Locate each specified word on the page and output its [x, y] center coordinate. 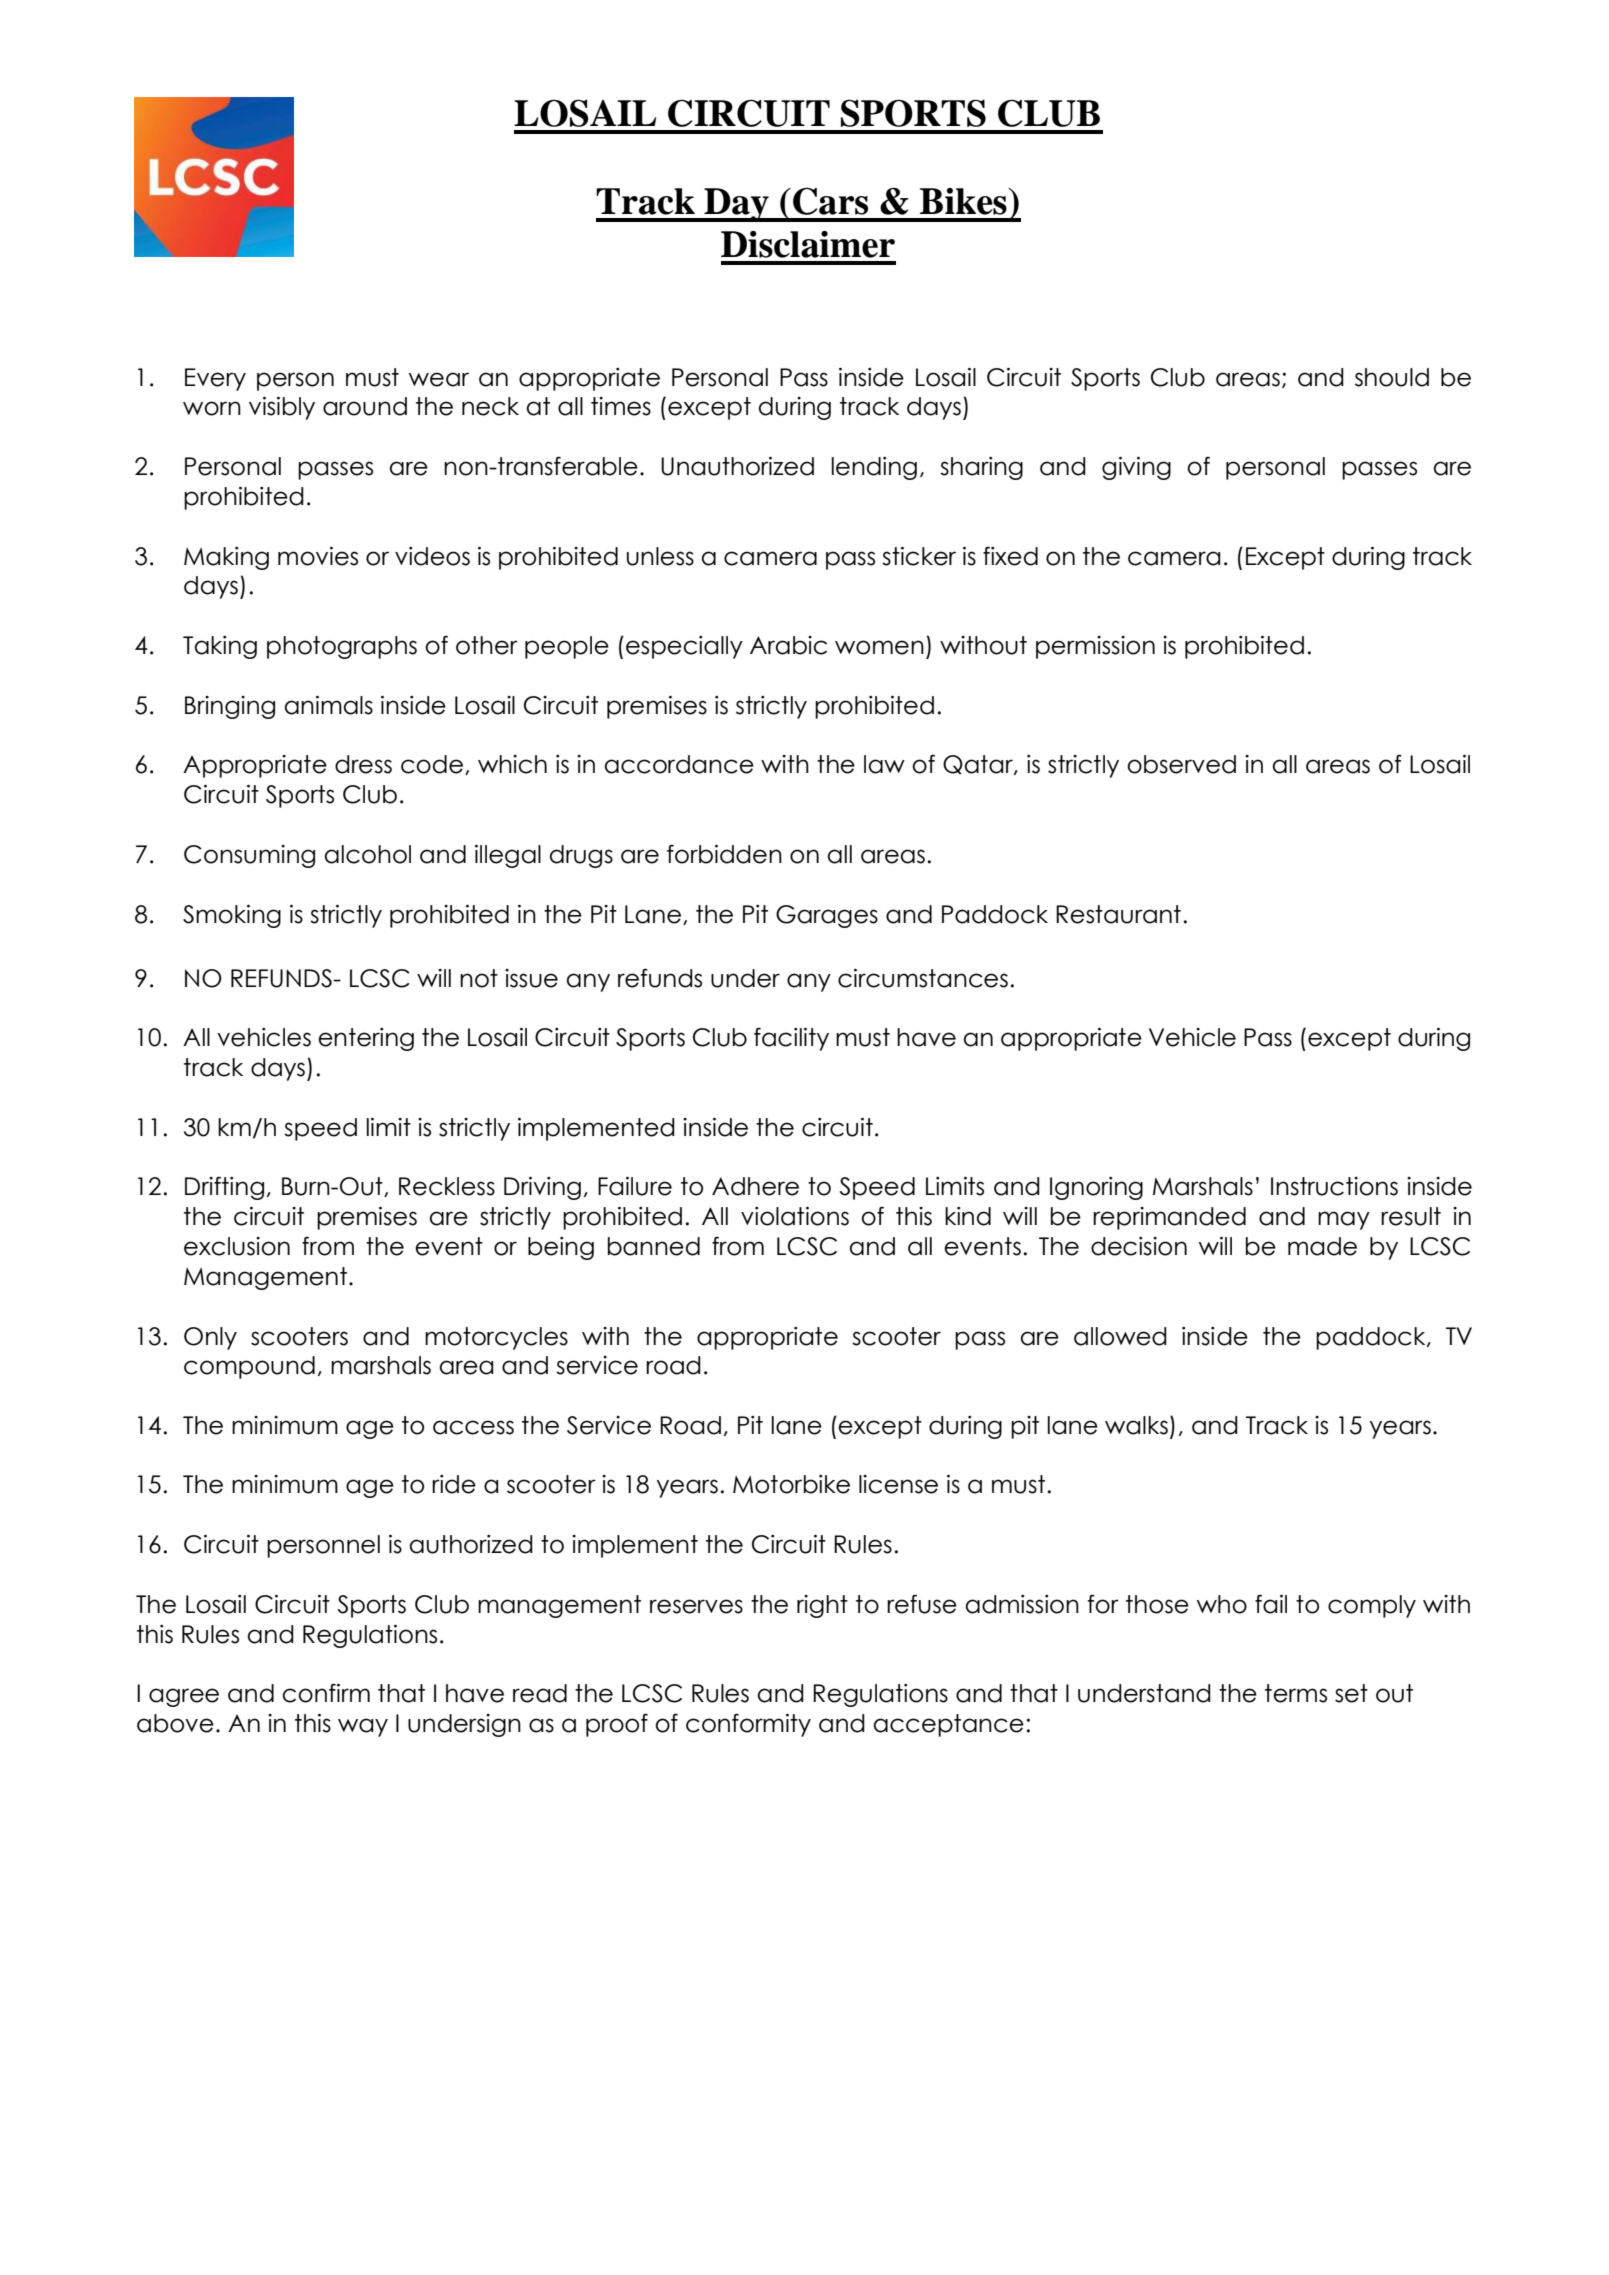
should [1392, 377]
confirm [326, 1693]
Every [215, 379]
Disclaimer [808, 244]
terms [1296, 1693]
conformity [748, 1725]
